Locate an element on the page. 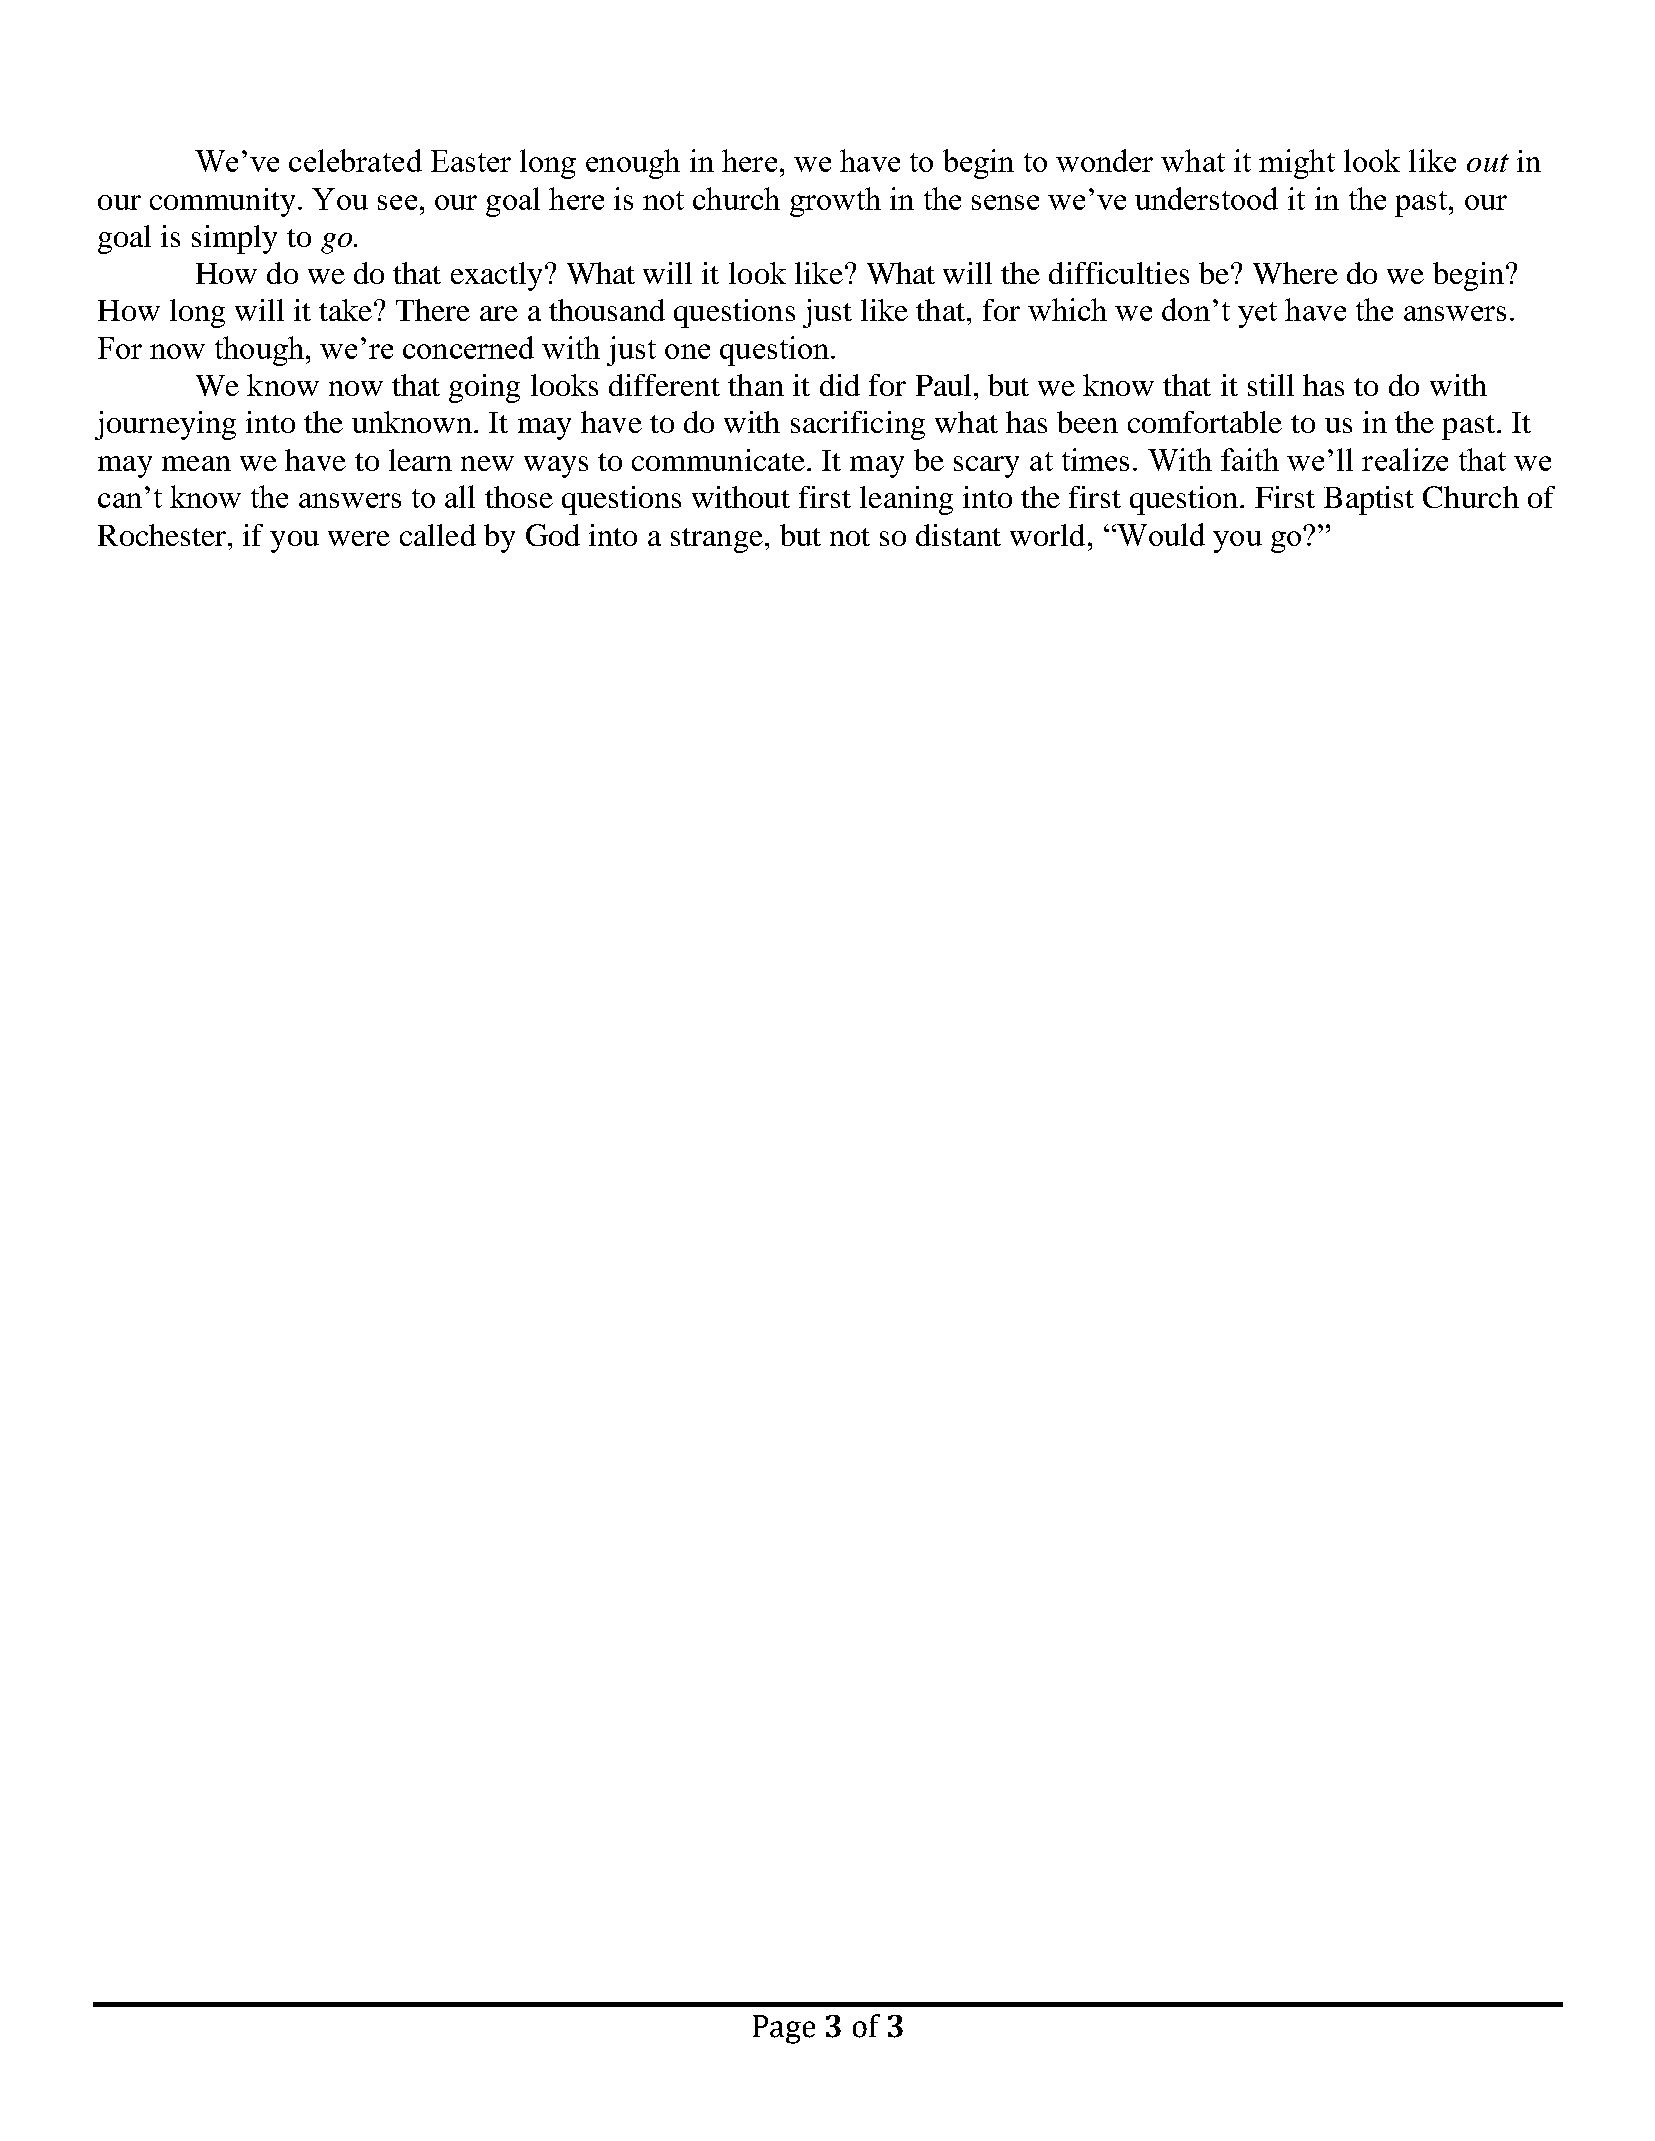 The image size is (1655, 2141). growth is located at coordinates (835, 202).
